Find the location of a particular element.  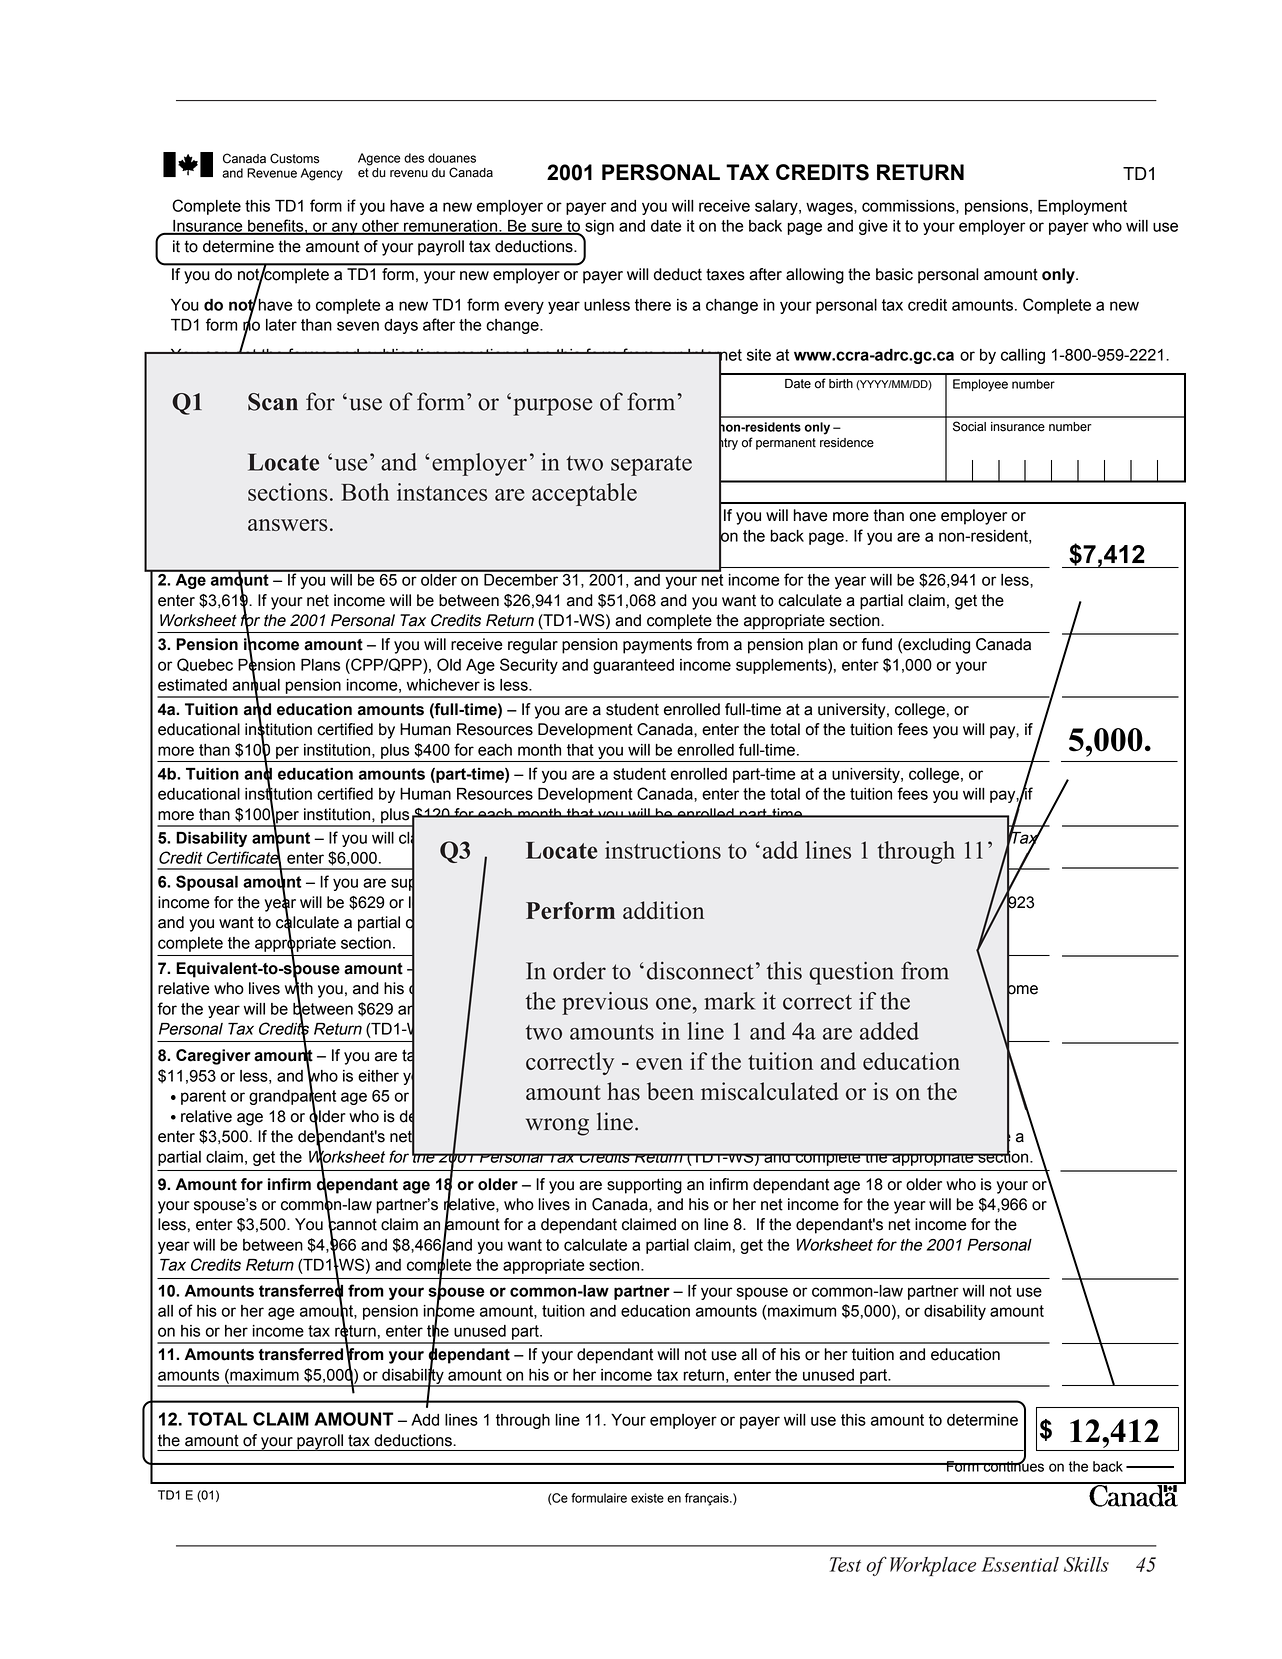

annual is located at coordinates (256, 685).
